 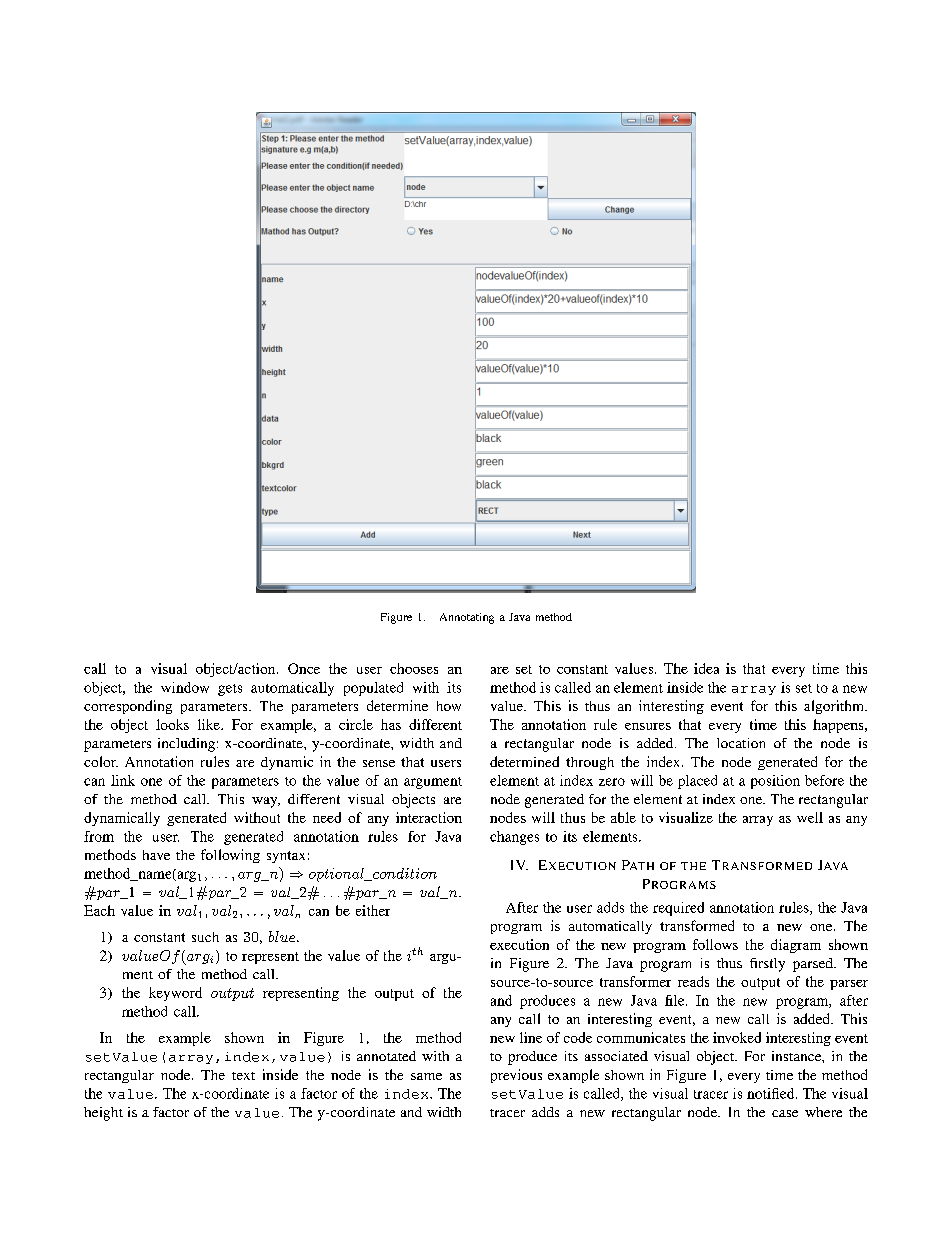 I want to click on required, so click(x=678, y=909).
